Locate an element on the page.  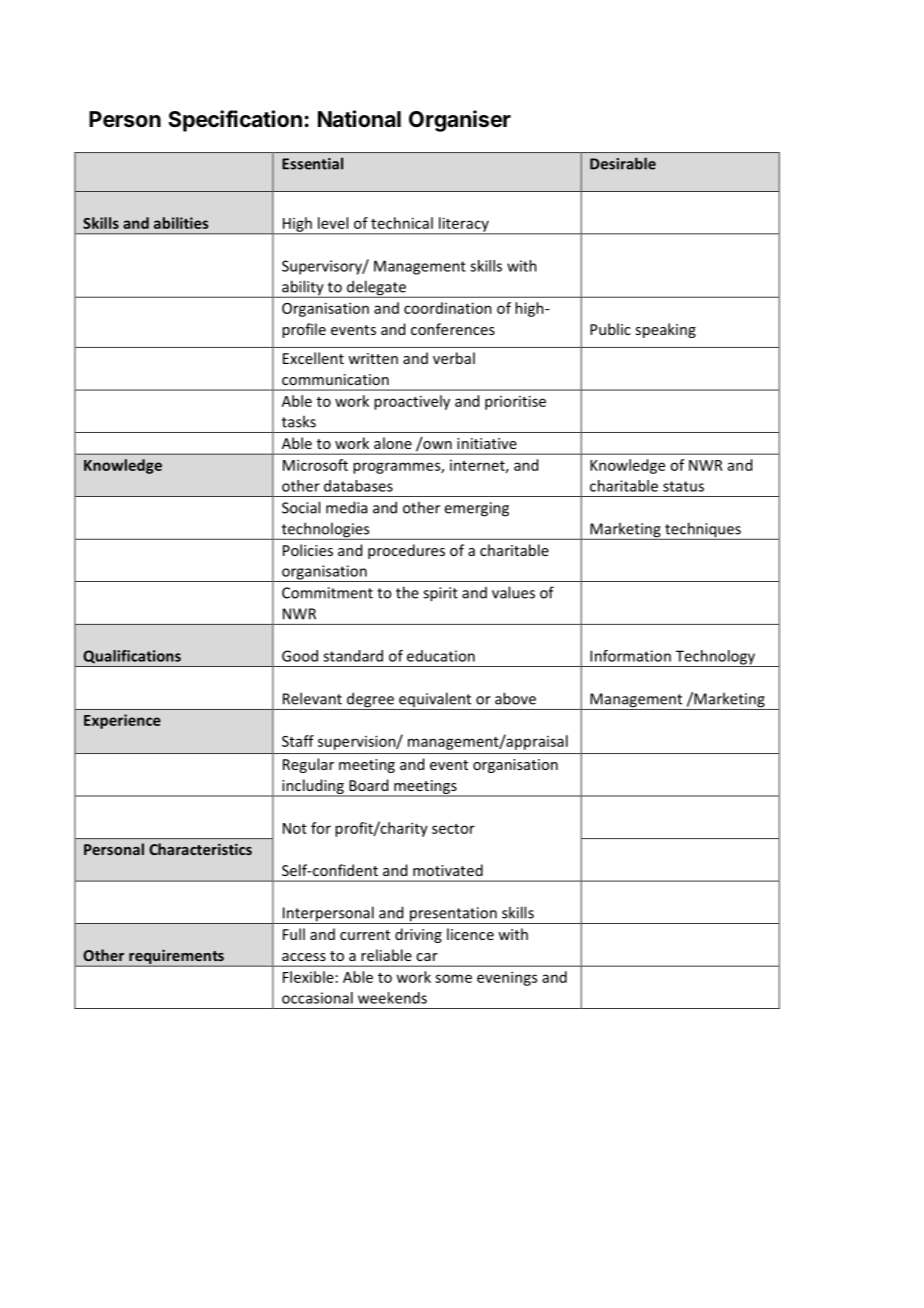
speaking is located at coordinates (665, 330).
